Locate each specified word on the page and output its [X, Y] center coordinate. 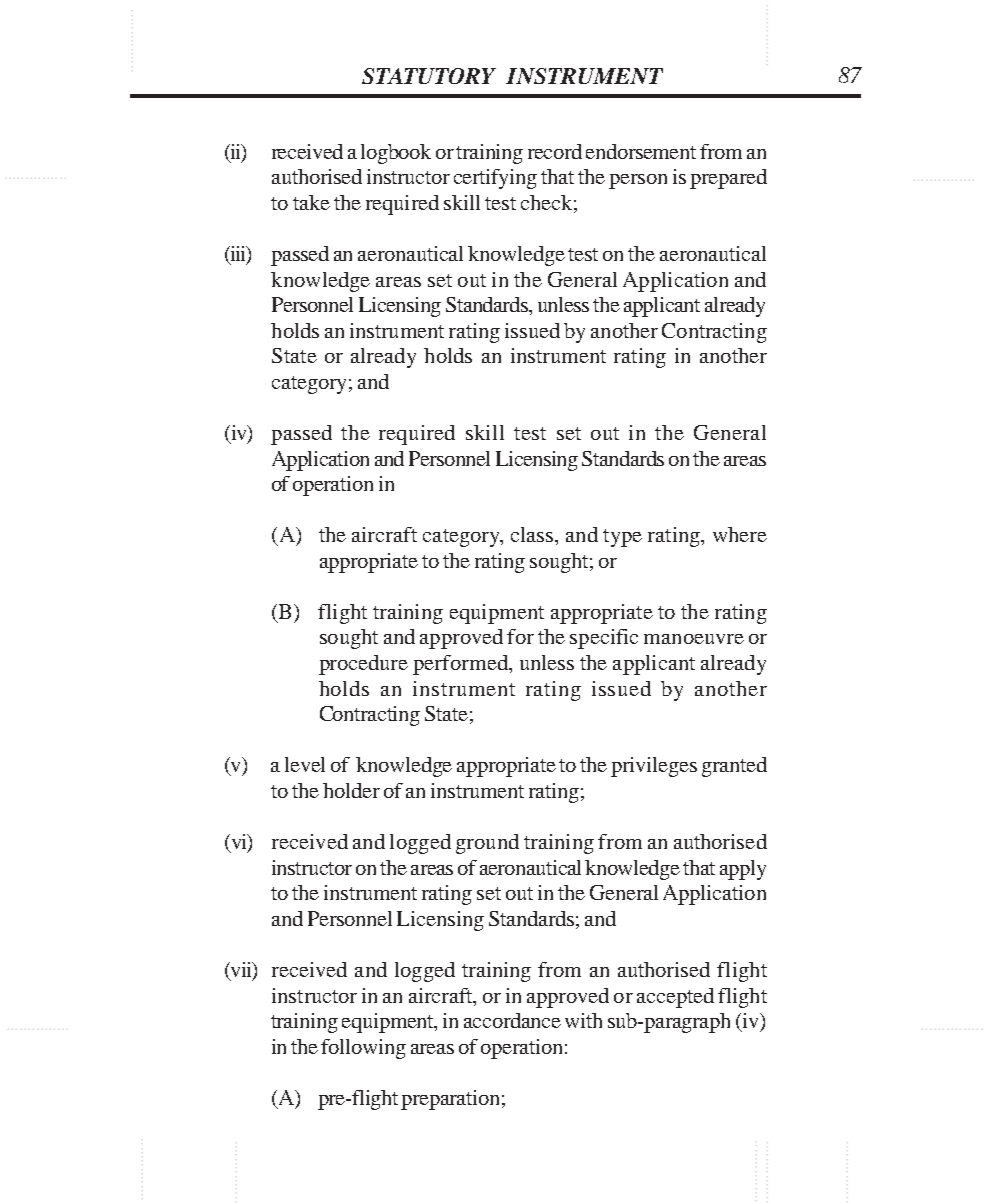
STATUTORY [429, 76]
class [533, 534]
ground [487, 844]
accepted [675, 998]
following [363, 1049]
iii [238, 254]
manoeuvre [694, 639]
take [311, 202]
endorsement [641, 151]
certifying [495, 179]
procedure [363, 665]
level [305, 764]
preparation [450, 1100]
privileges [654, 767]
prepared [728, 179]
